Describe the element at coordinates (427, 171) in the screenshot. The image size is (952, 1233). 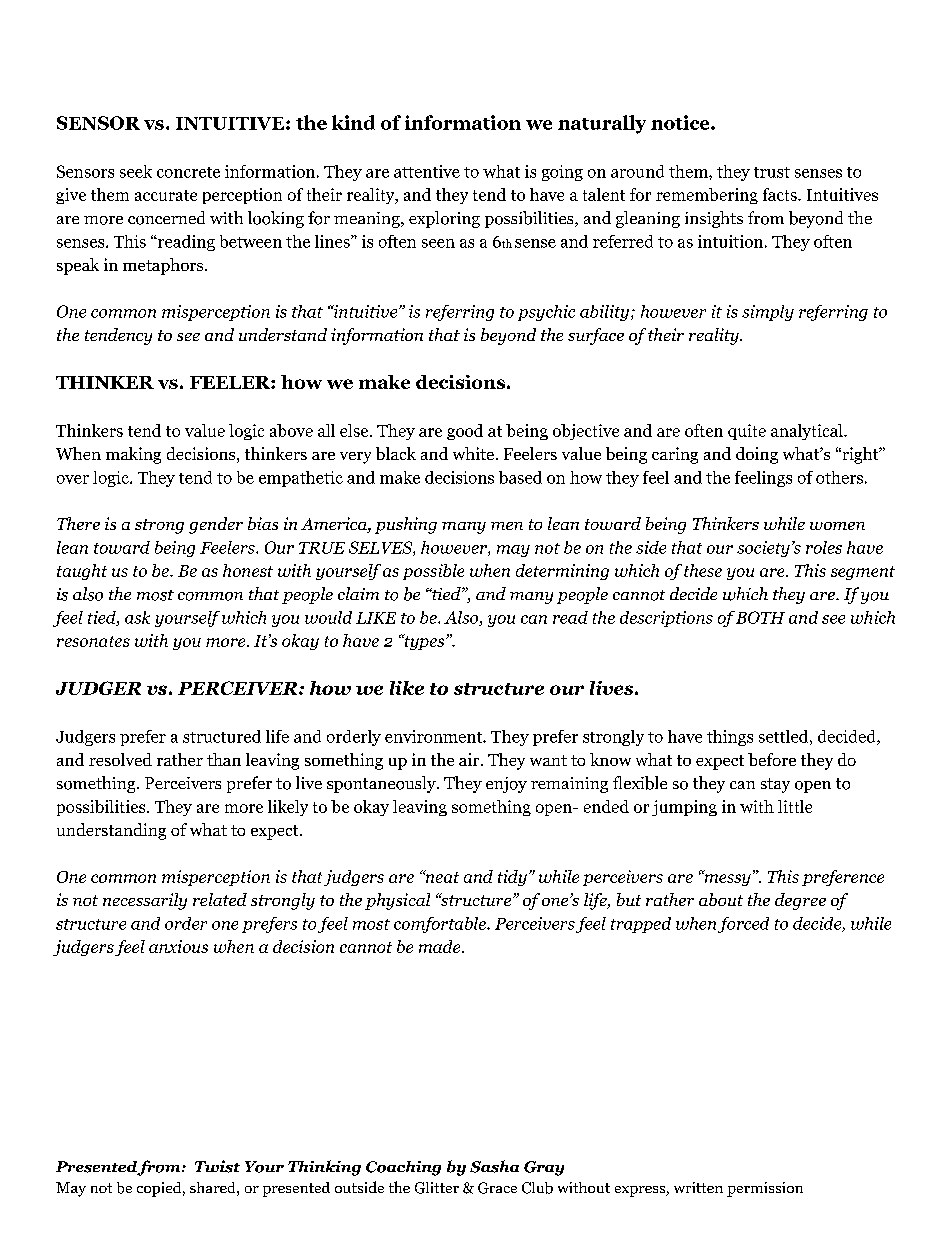
I see `attentive` at that location.
